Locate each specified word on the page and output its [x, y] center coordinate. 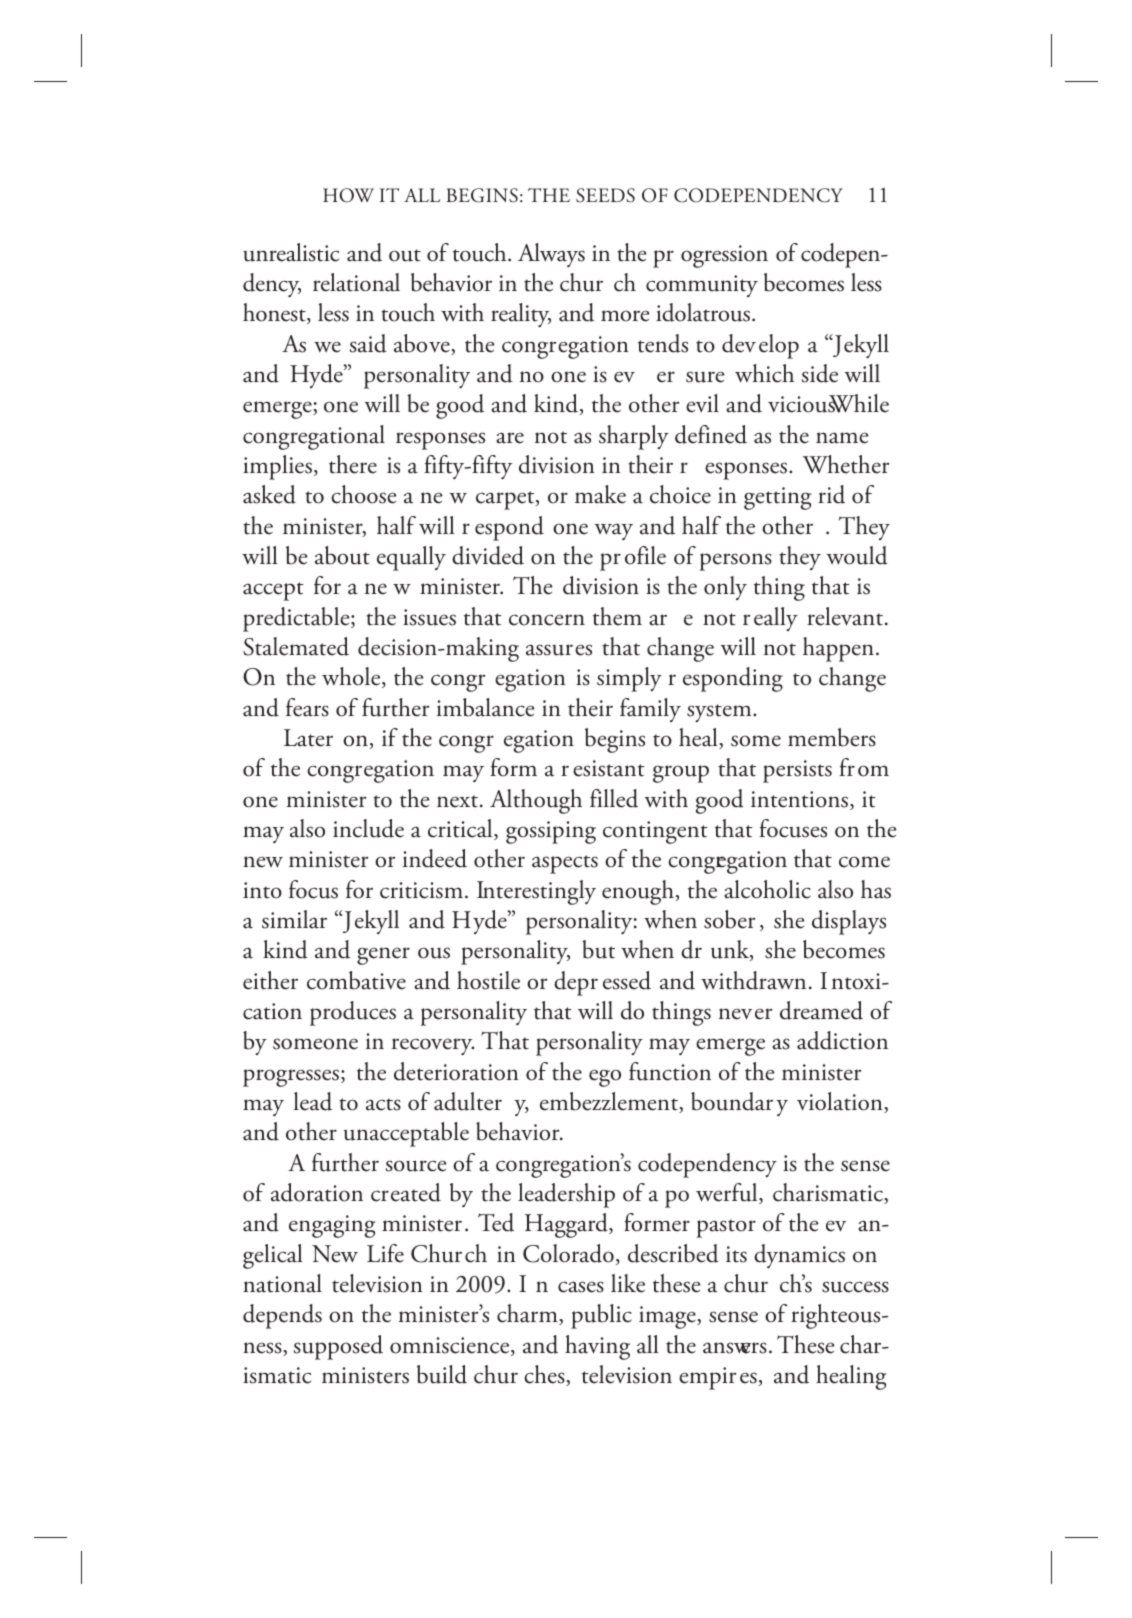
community [702, 286]
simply [629, 679]
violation [841, 1102]
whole [352, 677]
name [842, 438]
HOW [348, 195]
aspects [565, 864]
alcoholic [767, 889]
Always [551, 255]
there [353, 464]
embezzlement [610, 1102]
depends [282, 1316]
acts [383, 1104]
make [600, 494]
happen [840, 649]
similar [294, 919]
